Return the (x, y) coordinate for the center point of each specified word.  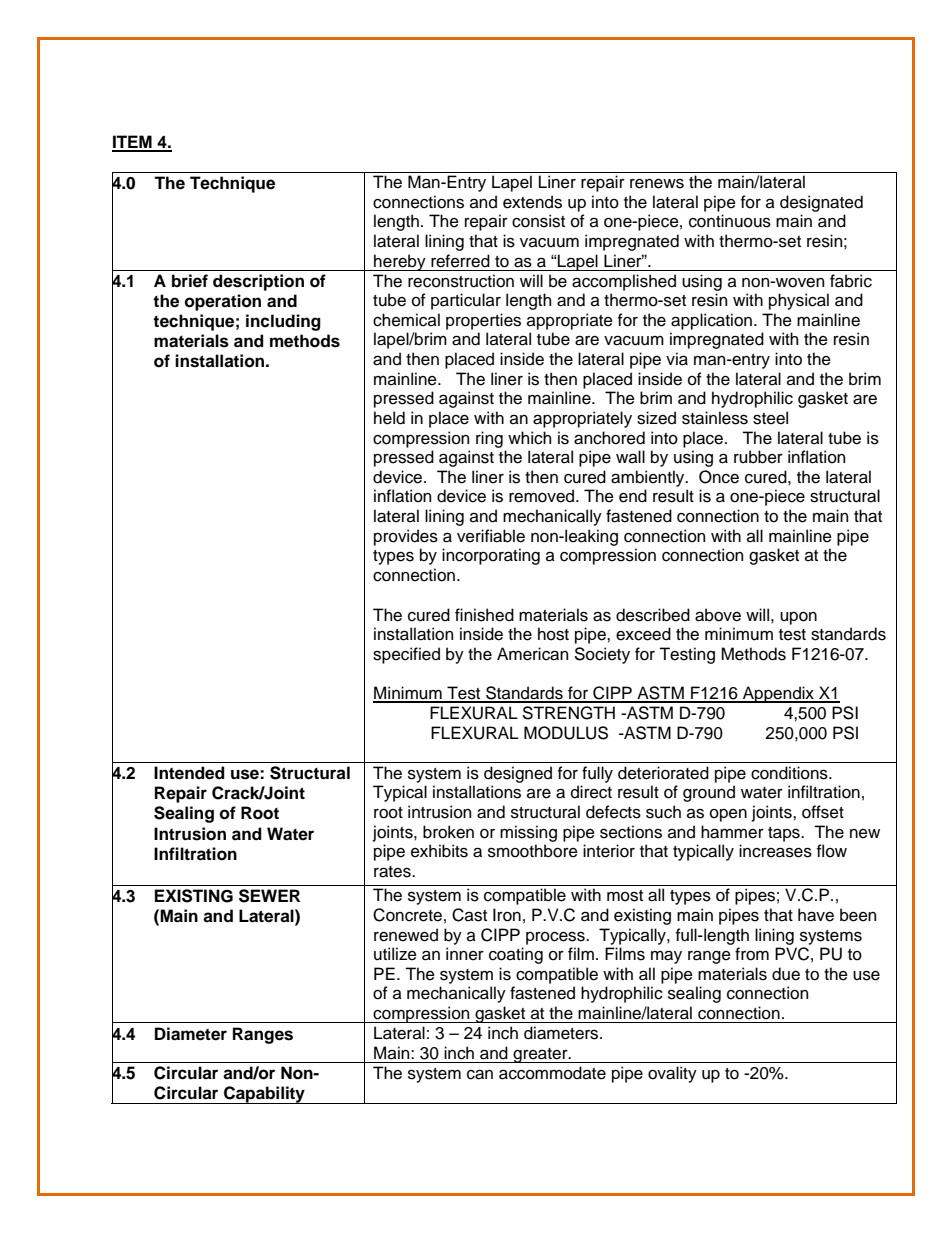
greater (540, 1055)
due (786, 974)
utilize (395, 954)
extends (532, 202)
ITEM (133, 143)
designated (821, 203)
